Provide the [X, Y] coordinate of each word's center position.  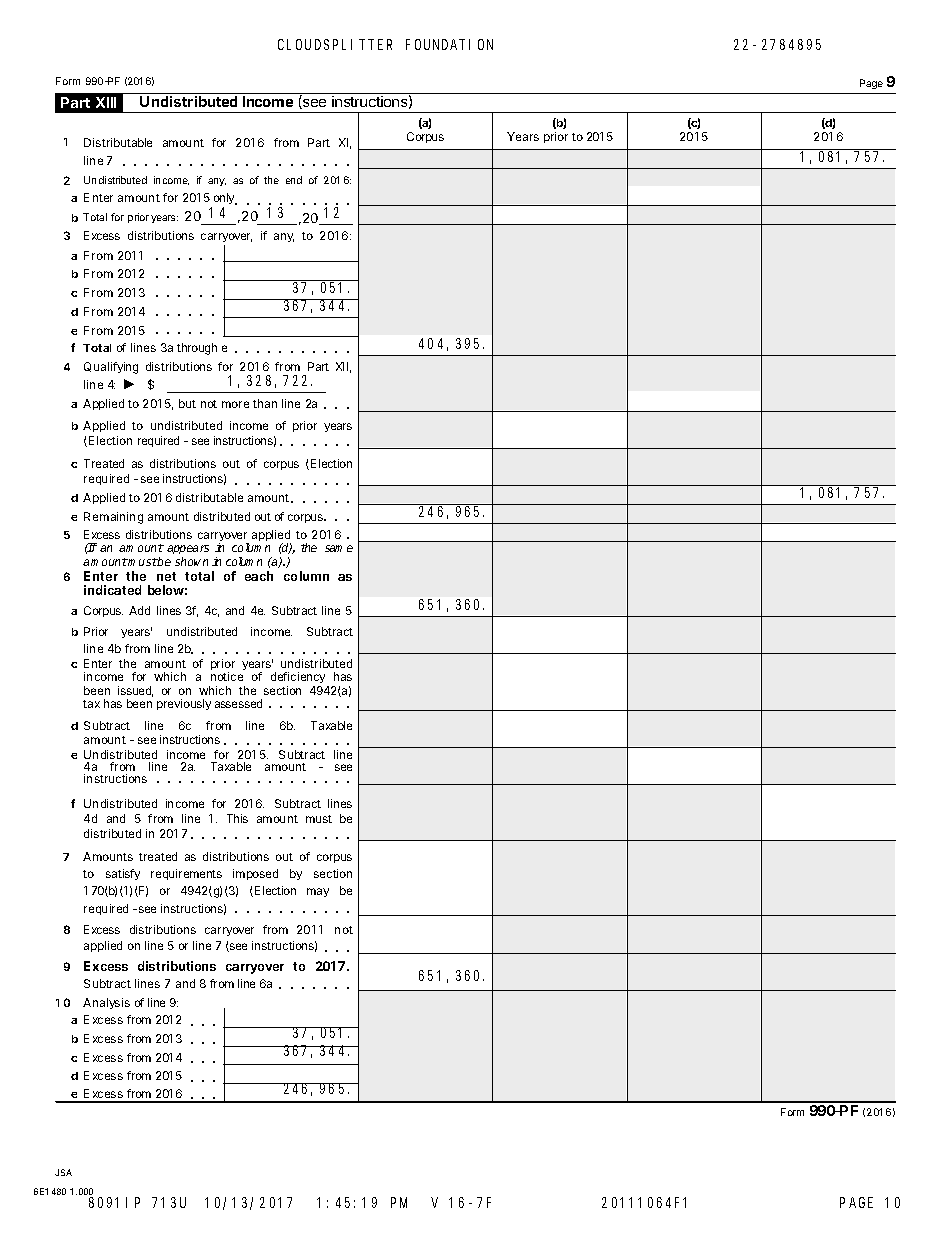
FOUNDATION [449, 44]
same [339, 548]
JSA [63, 1172]
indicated [112, 590]
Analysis [106, 1003]
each [259, 576]
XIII [106, 102]
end [294, 180]
